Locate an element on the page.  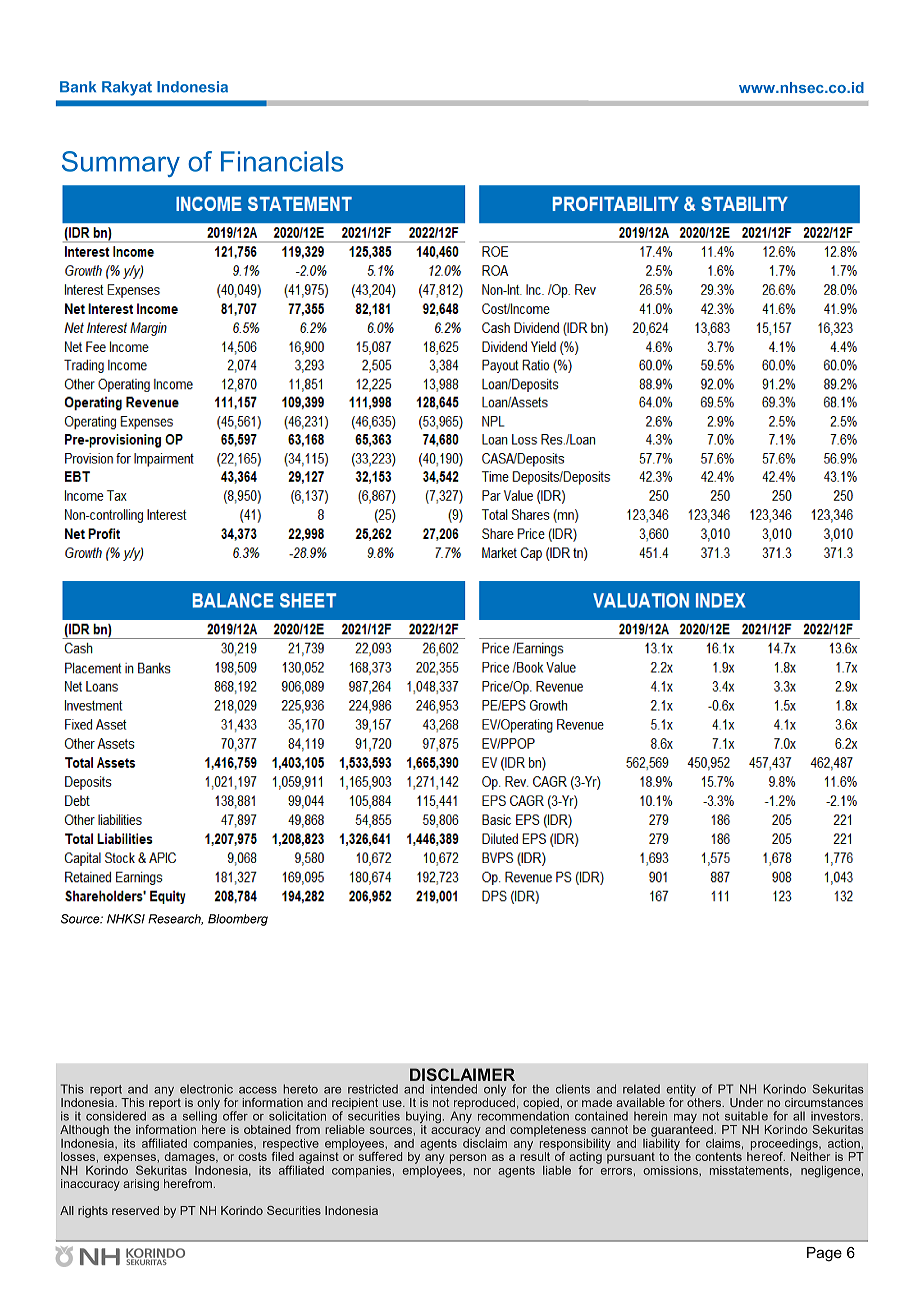
nor is located at coordinates (482, 1171).
